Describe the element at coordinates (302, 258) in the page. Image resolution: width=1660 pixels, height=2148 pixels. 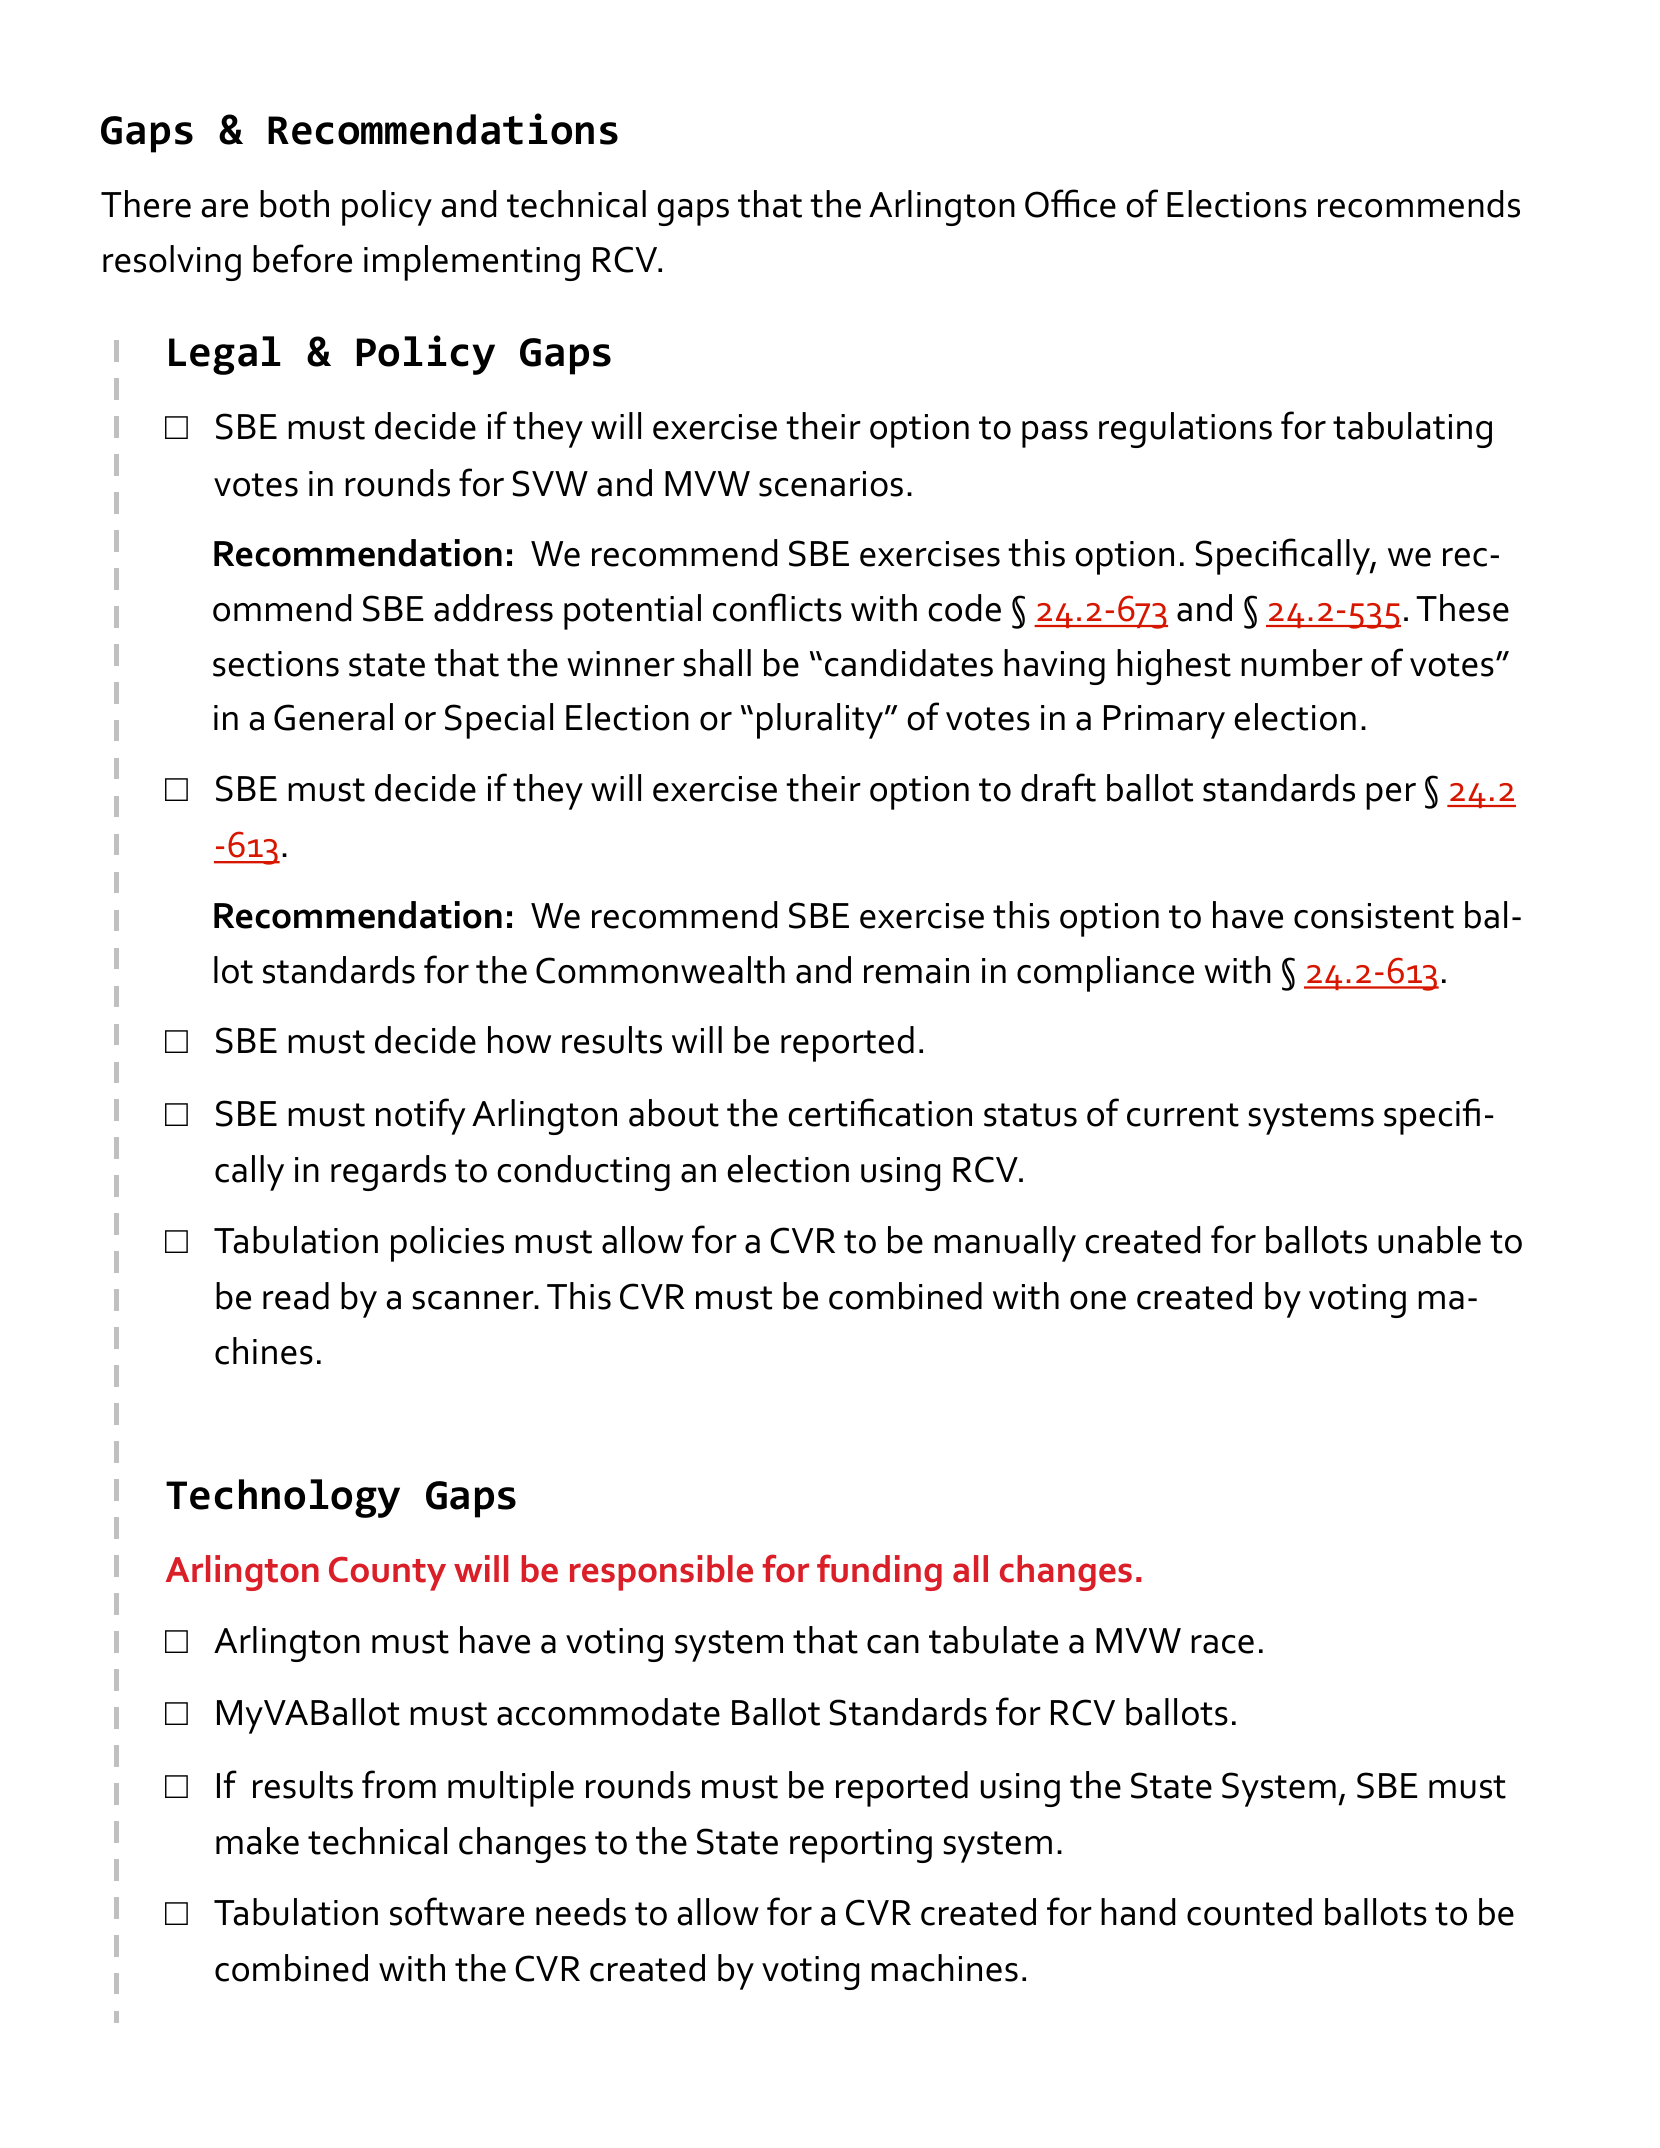
I see `before` at that location.
